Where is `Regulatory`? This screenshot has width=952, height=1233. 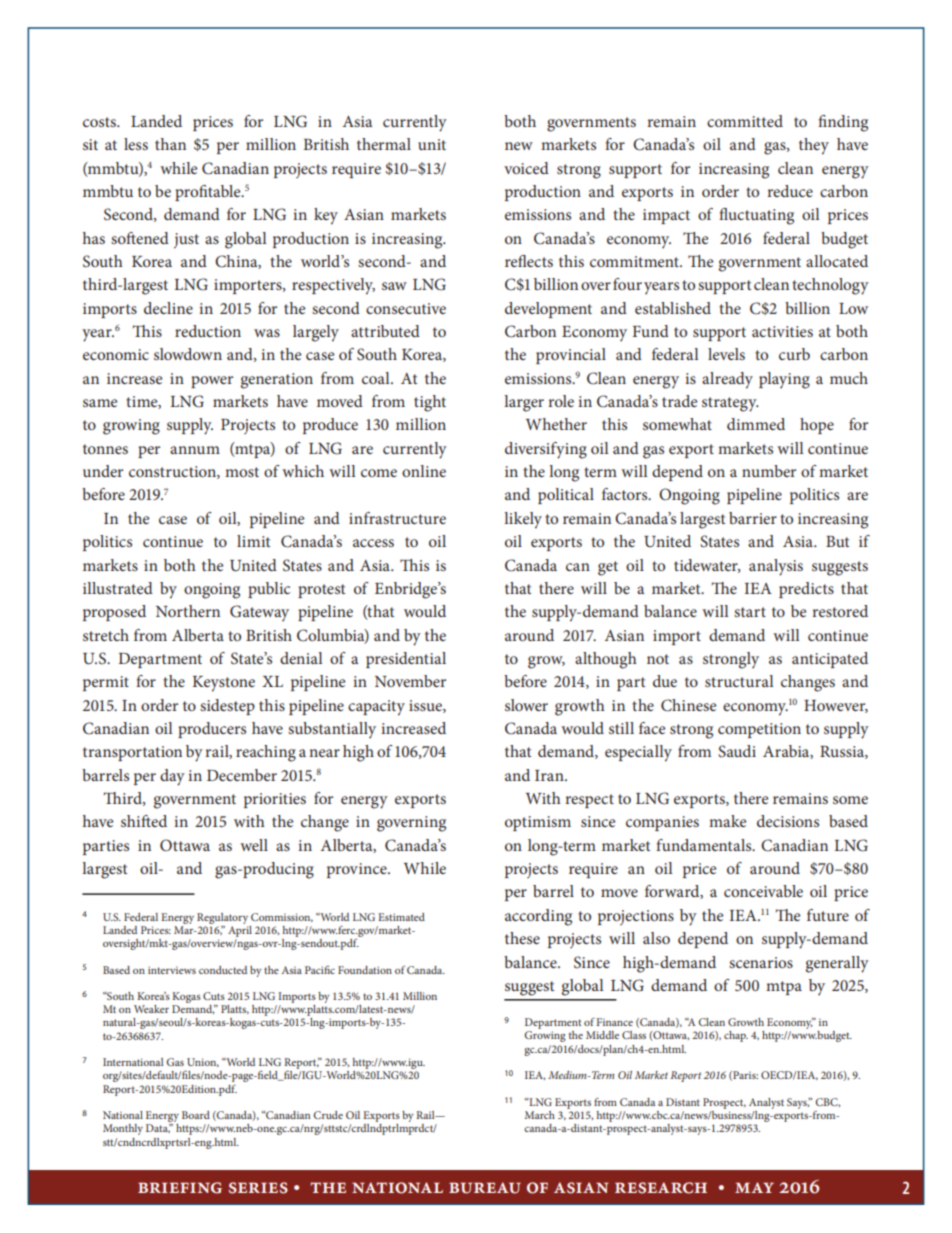 Regulatory is located at coordinates (222, 918).
